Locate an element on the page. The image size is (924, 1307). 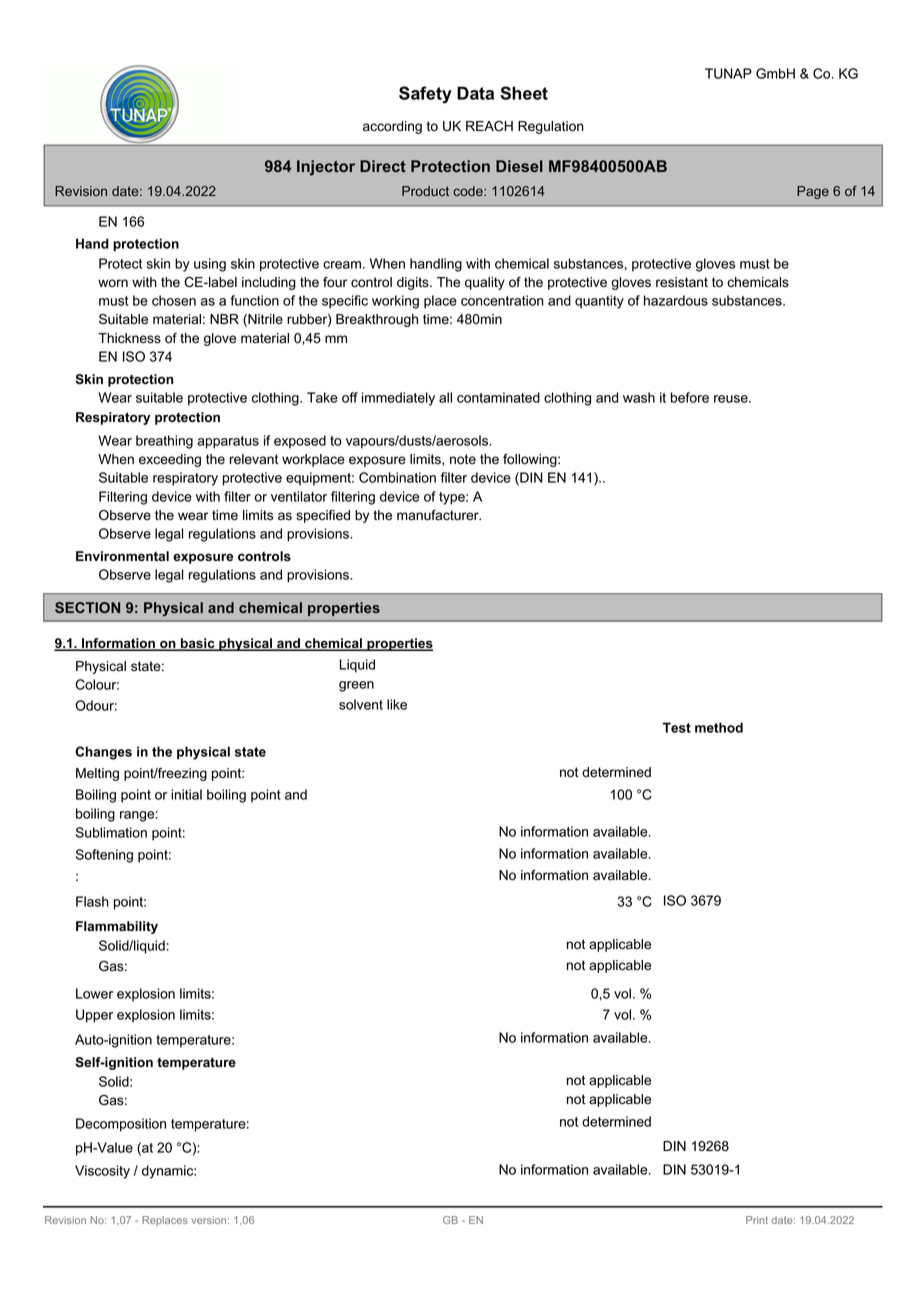
REACH is located at coordinates (489, 126).
